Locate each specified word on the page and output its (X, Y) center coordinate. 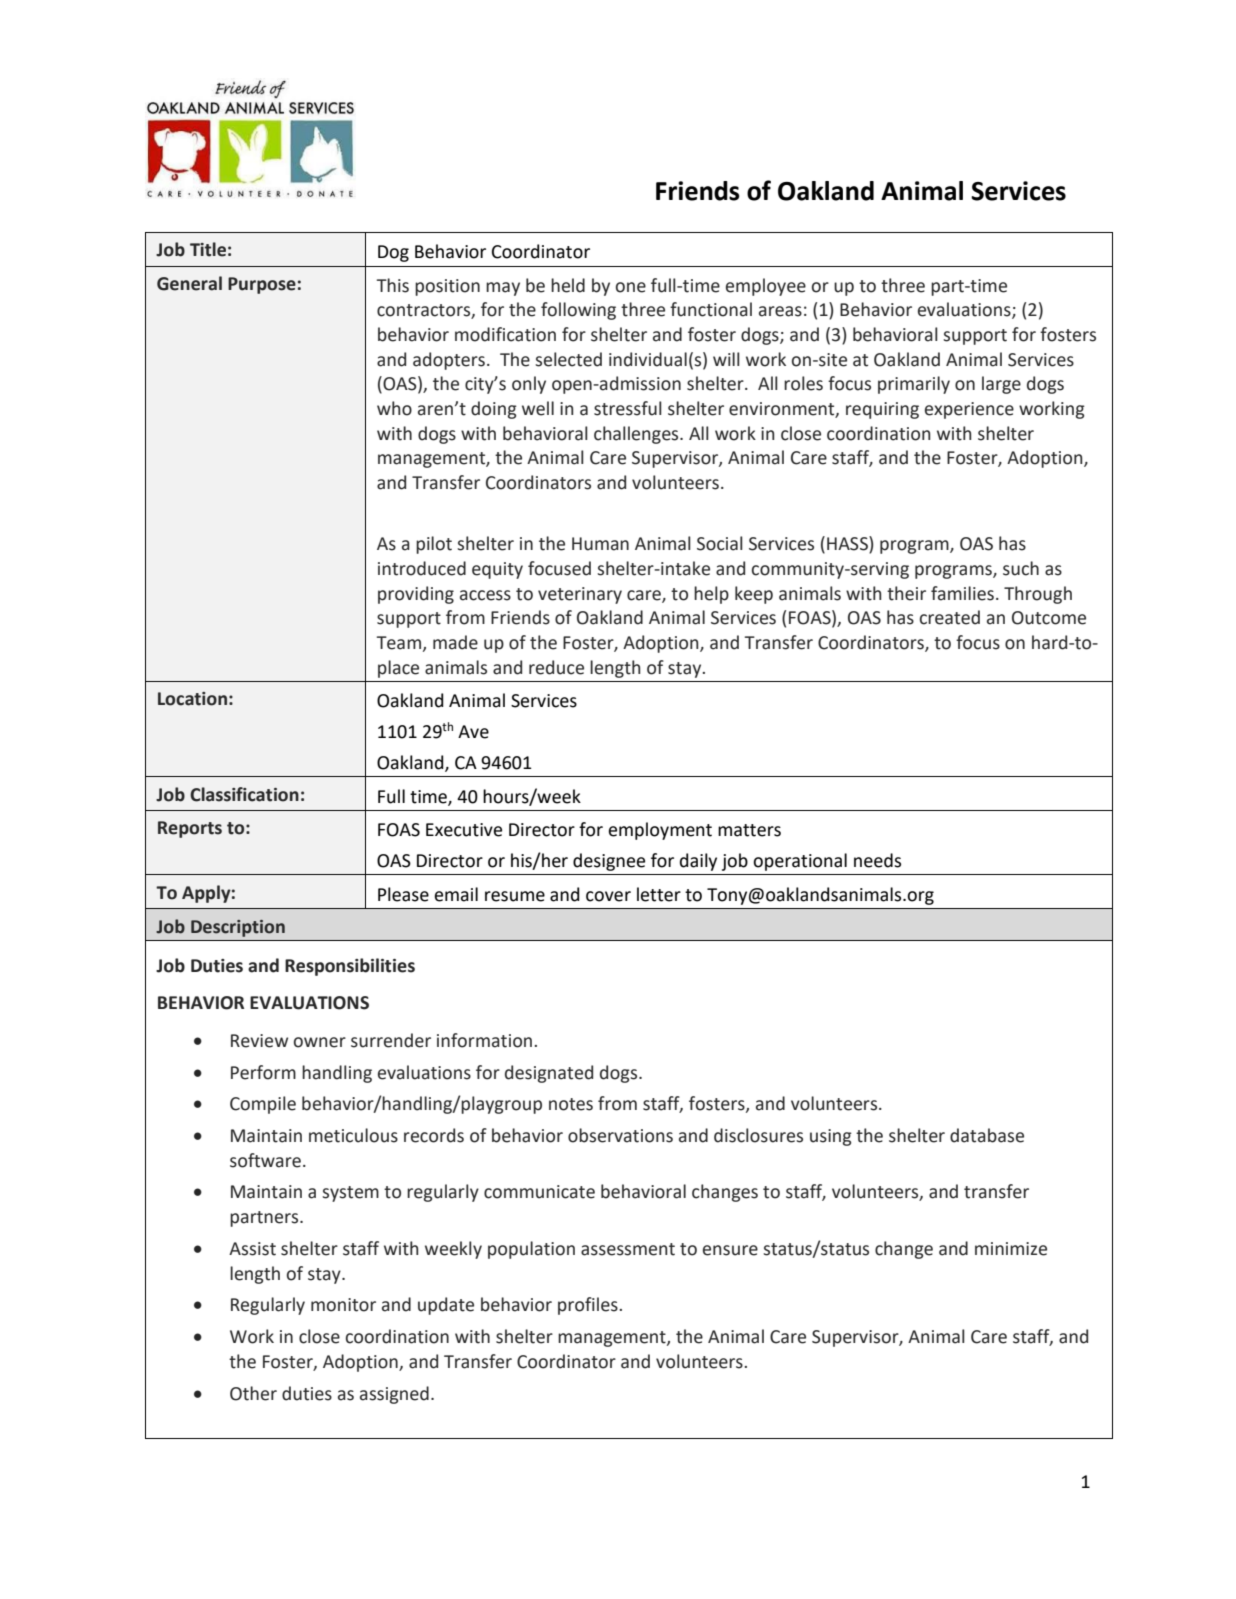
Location (192, 699)
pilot (434, 545)
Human (600, 544)
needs (877, 860)
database (987, 1135)
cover (608, 896)
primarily (914, 385)
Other (253, 1393)
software (267, 1160)
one (631, 287)
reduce (556, 667)
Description (238, 928)
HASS (848, 544)
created (950, 617)
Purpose (262, 285)
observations (620, 1135)
